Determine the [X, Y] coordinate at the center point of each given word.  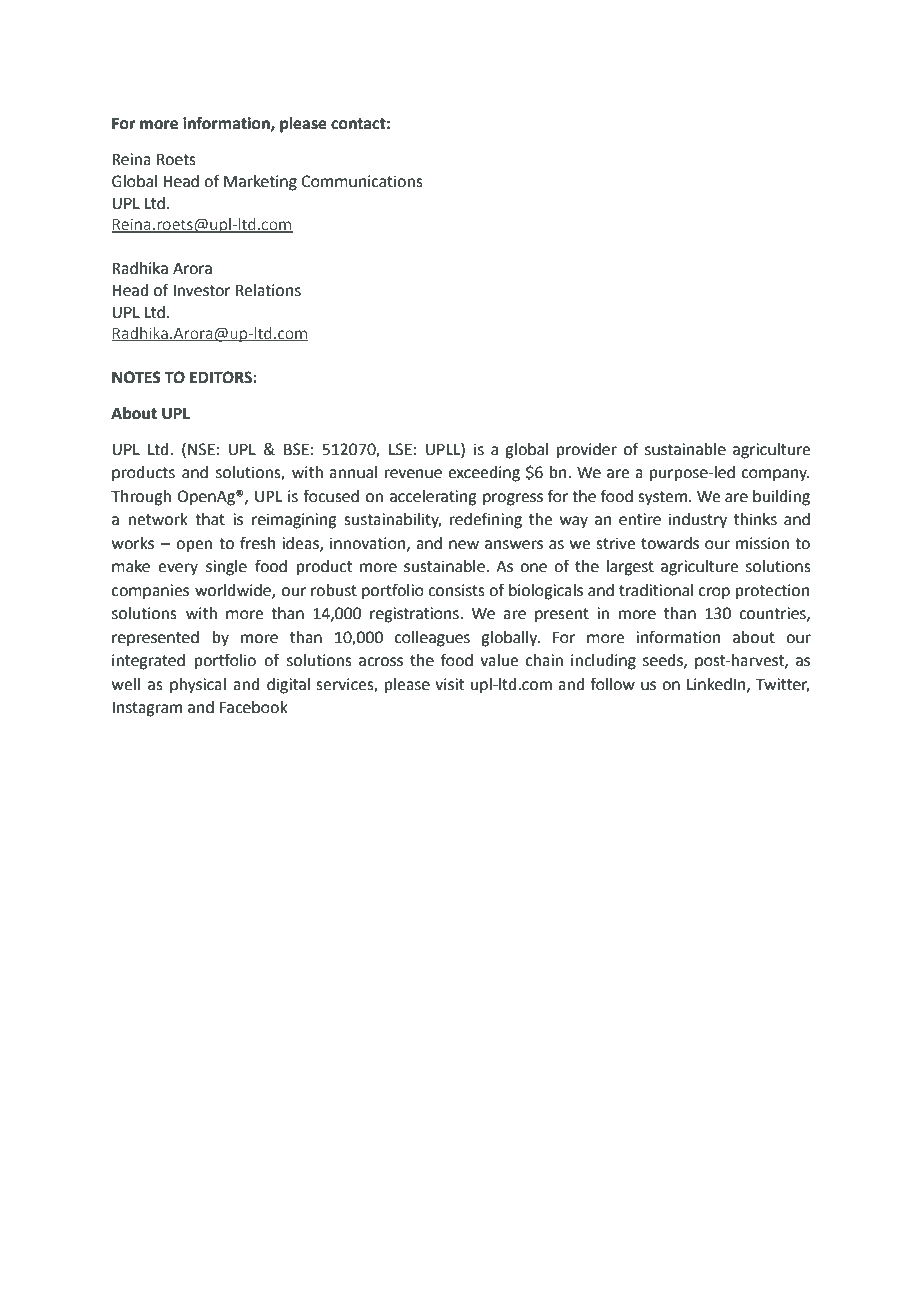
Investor [202, 291]
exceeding [484, 474]
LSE [400, 449]
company [776, 475]
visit [449, 684]
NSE [201, 449]
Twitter [783, 685]
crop [714, 593]
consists [456, 590]
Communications [362, 181]
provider [587, 451]
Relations [268, 290]
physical [198, 686]
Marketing [260, 183]
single [226, 568]
